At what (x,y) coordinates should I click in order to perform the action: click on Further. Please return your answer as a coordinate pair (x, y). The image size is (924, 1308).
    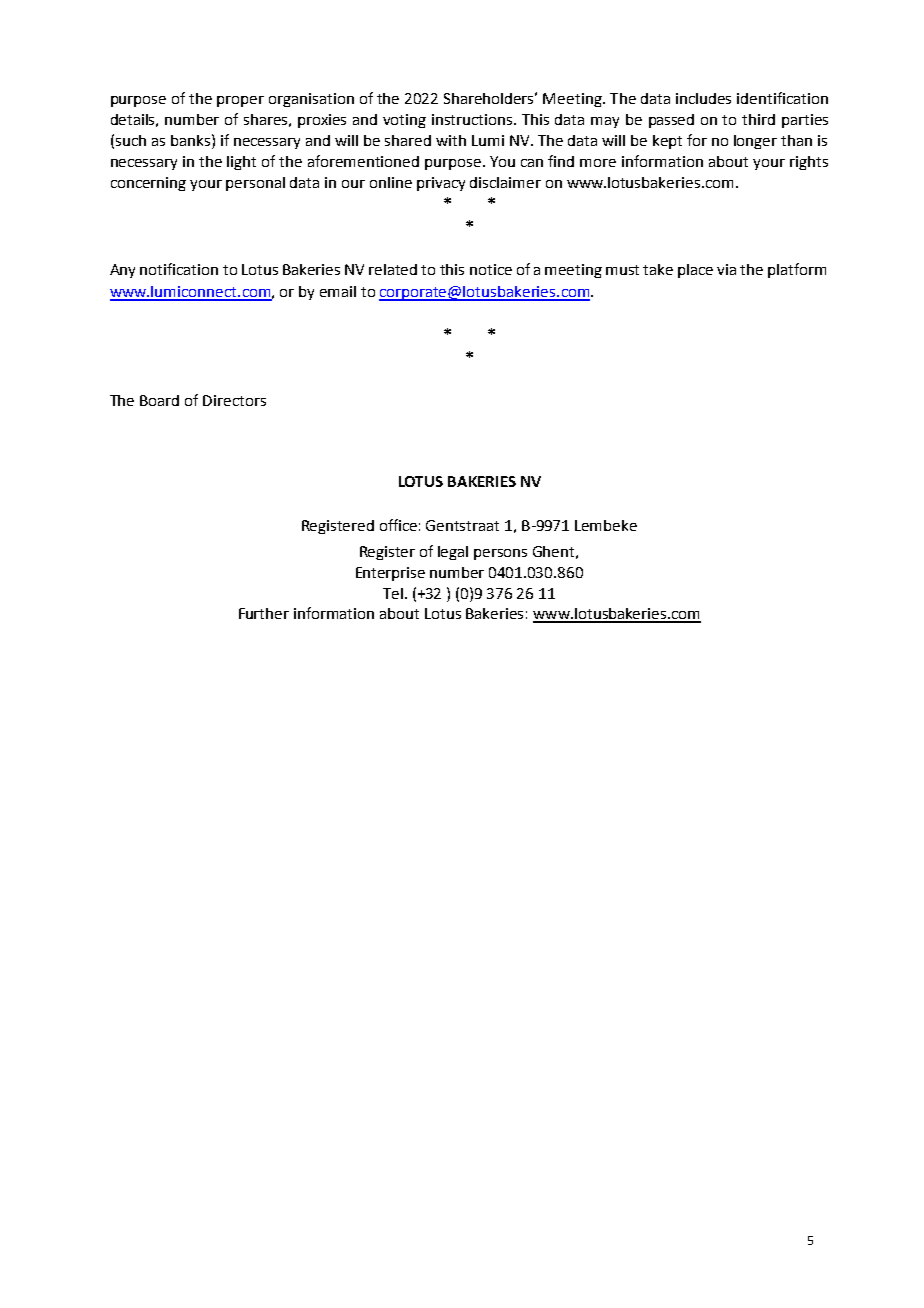
    Looking at the image, I should click on (264, 613).
